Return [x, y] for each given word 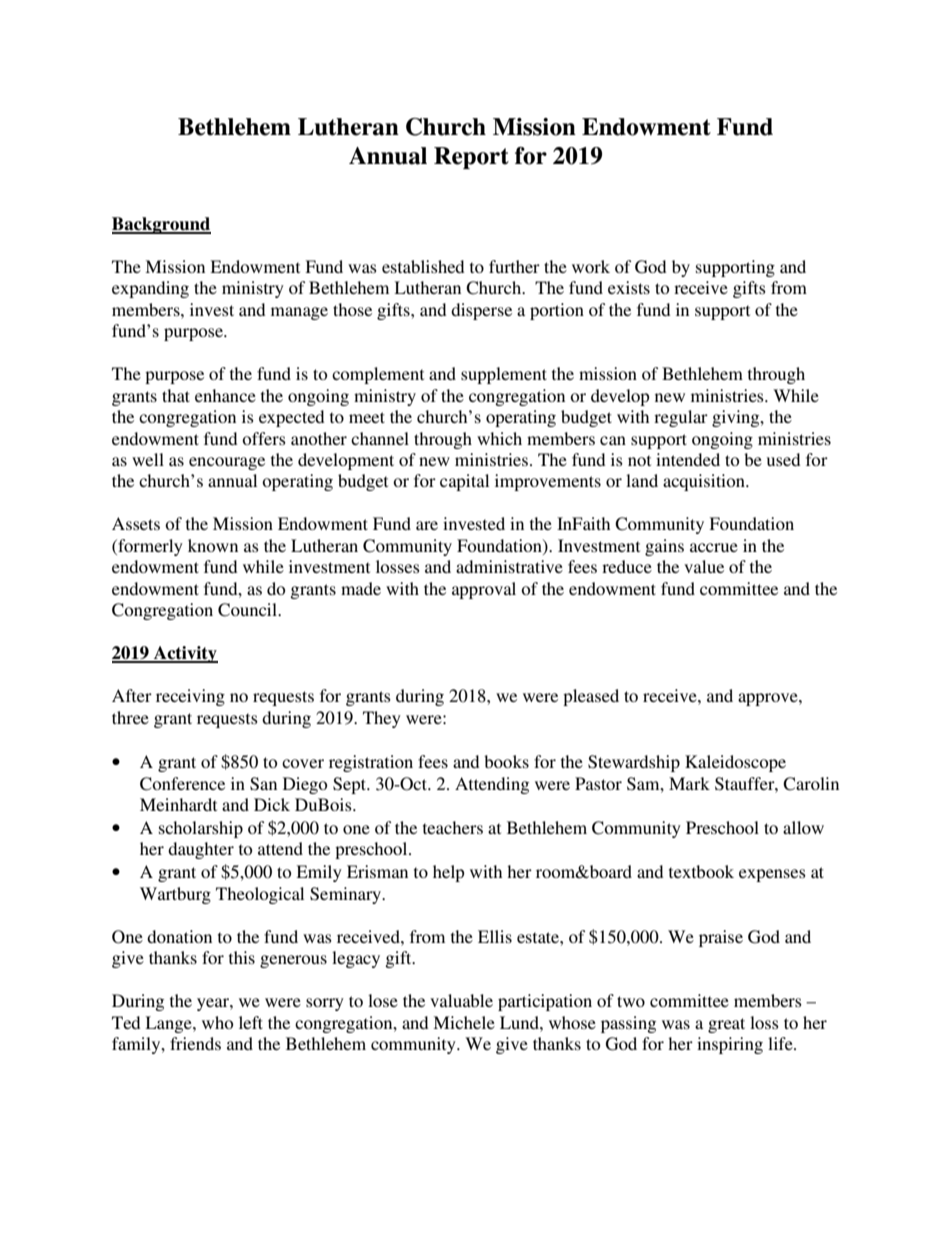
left [251, 1022]
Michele [464, 1022]
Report [471, 158]
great [726, 1025]
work [591, 266]
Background [161, 225]
